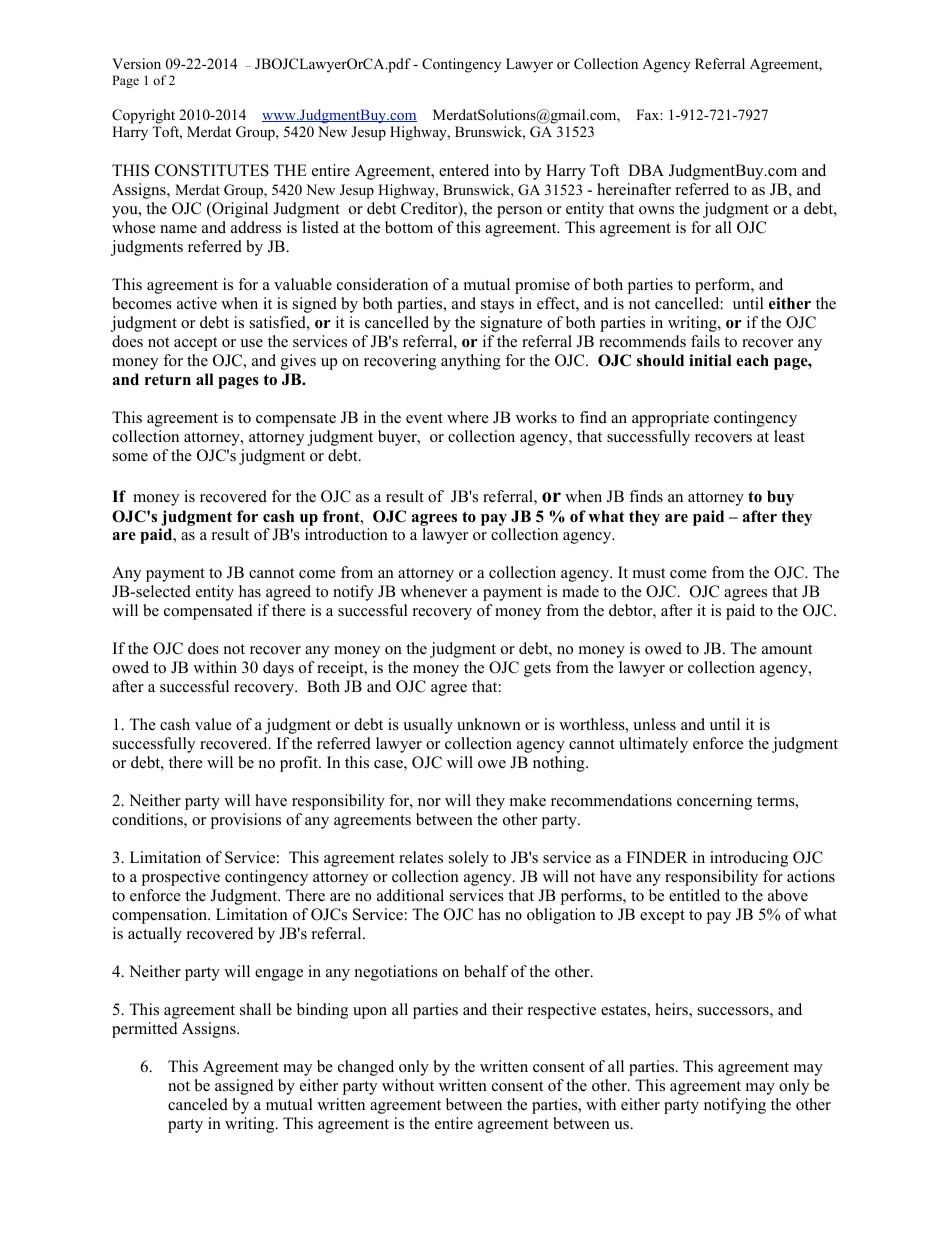  What do you see at coordinates (213, 724) in the screenshot?
I see `value` at bounding box center [213, 724].
